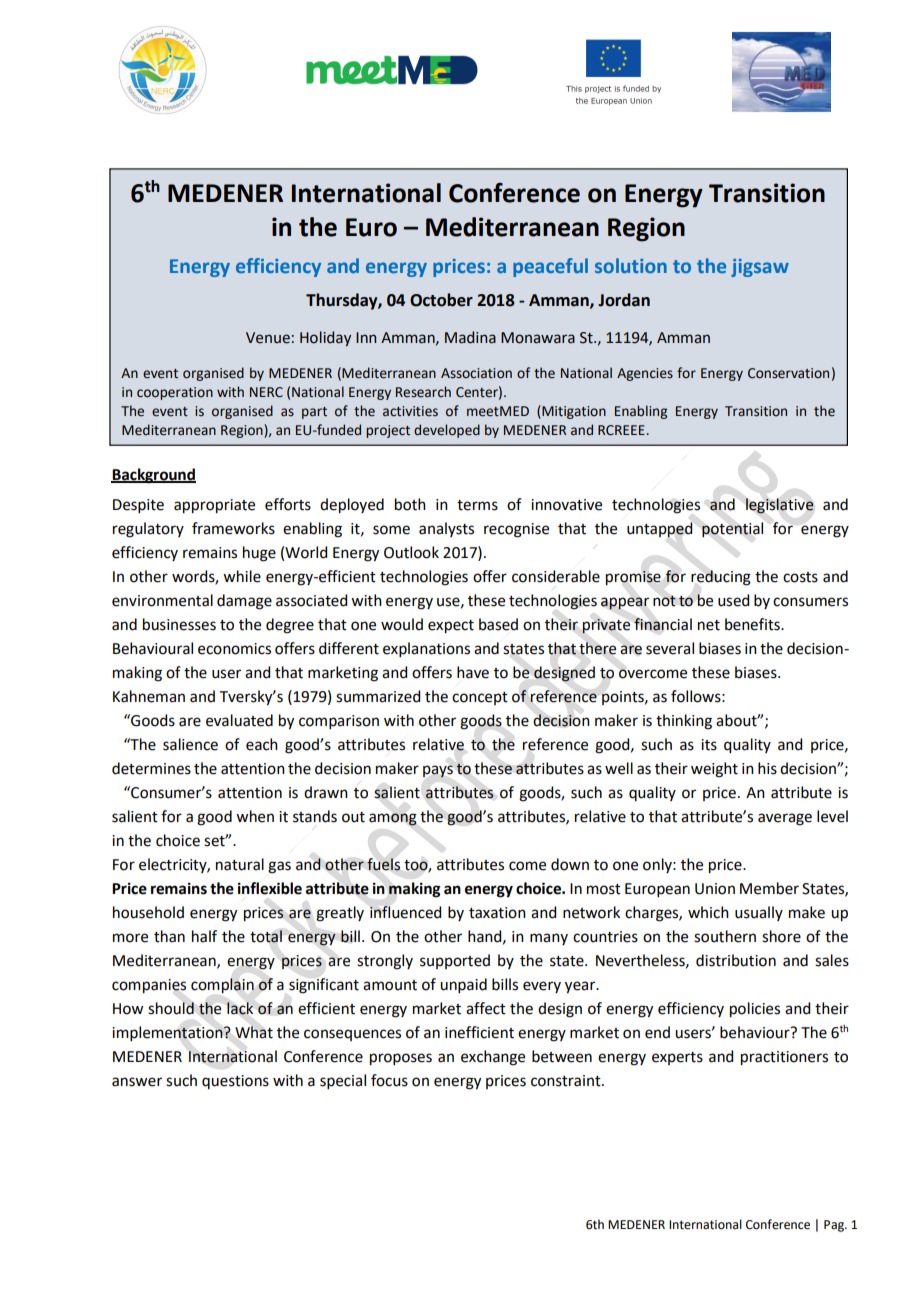  What do you see at coordinates (268, 338) in the screenshot?
I see `Venue` at bounding box center [268, 338].
